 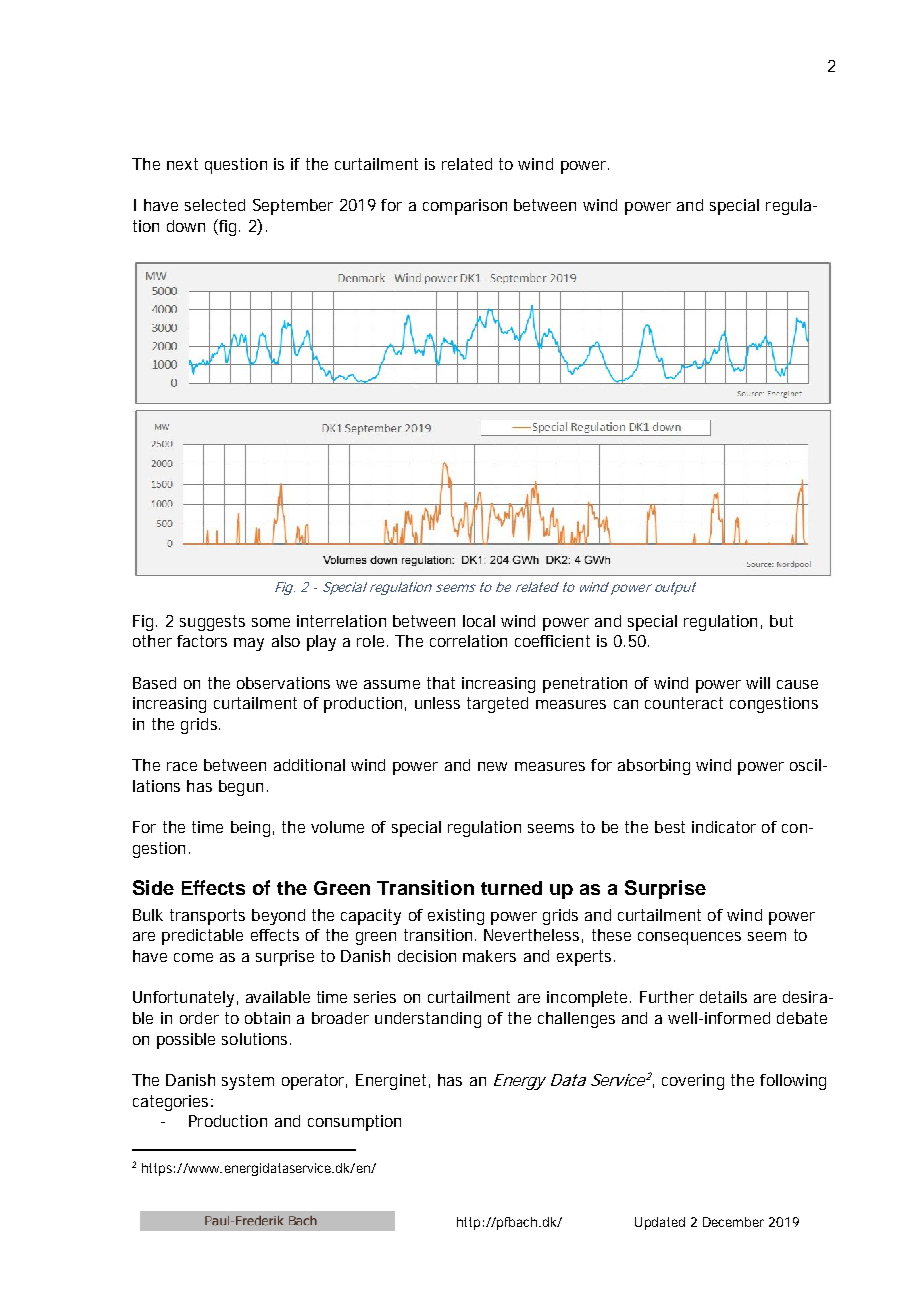 I want to click on Updated, so click(x=660, y=1223).
